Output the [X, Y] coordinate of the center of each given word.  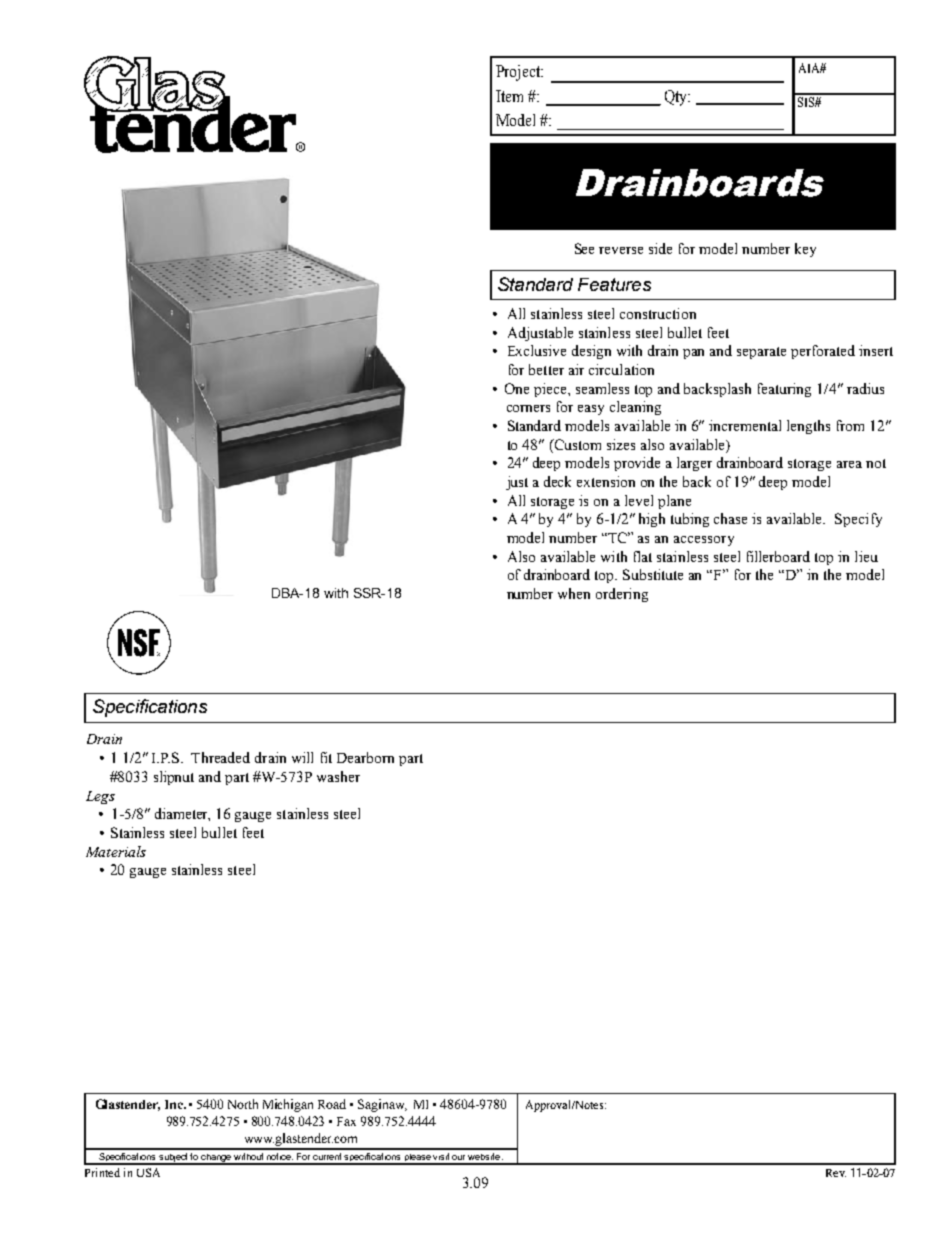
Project [519, 73]
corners [528, 408]
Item [509, 96]
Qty [677, 98]
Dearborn [365, 757]
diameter [182, 814]
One [517, 388]
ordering [622, 595]
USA [148, 1172]
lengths [808, 427]
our [458, 1157]
